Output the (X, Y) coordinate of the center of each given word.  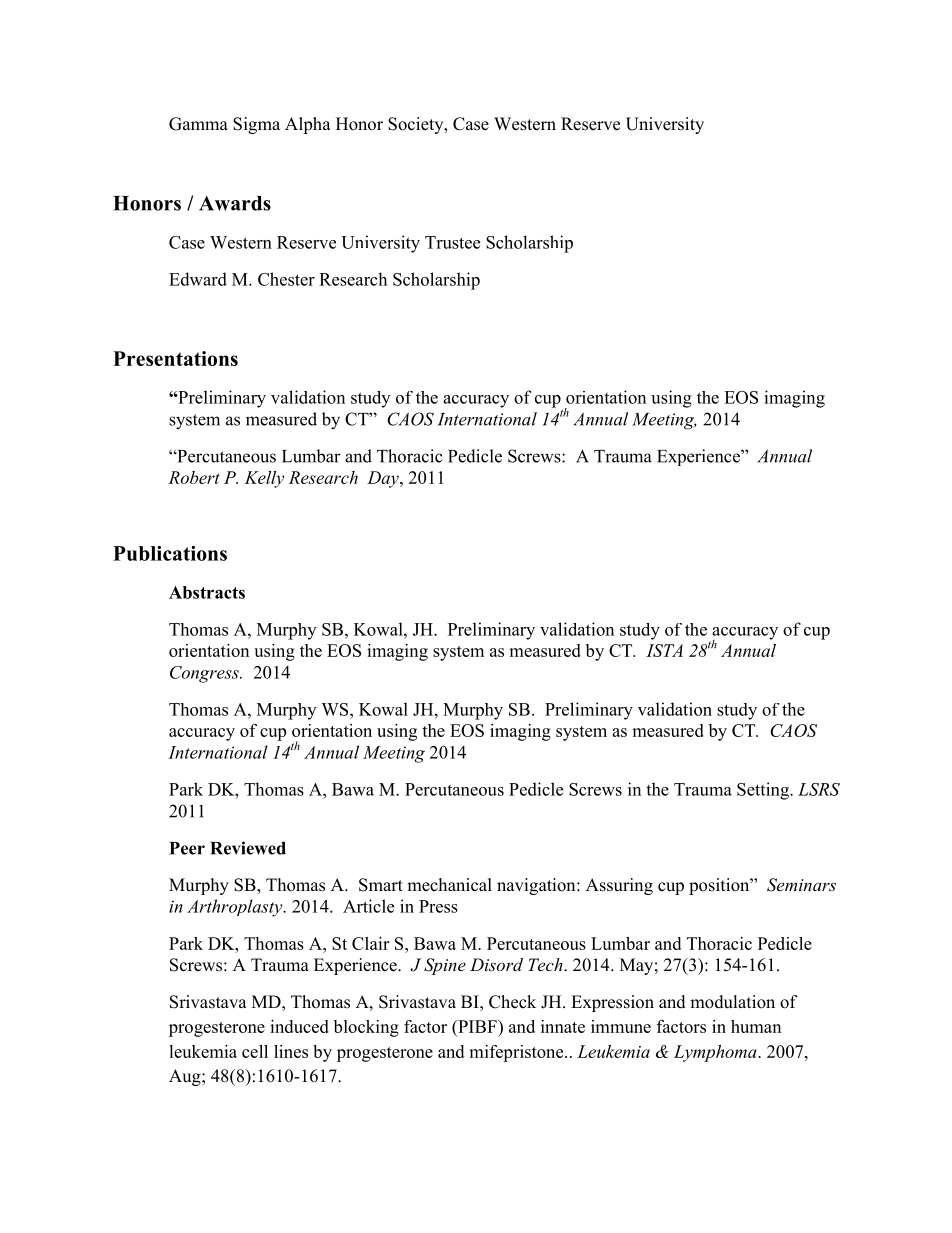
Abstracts (207, 592)
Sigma (256, 125)
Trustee (452, 242)
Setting (764, 791)
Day (384, 479)
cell (255, 1051)
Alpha (308, 125)
